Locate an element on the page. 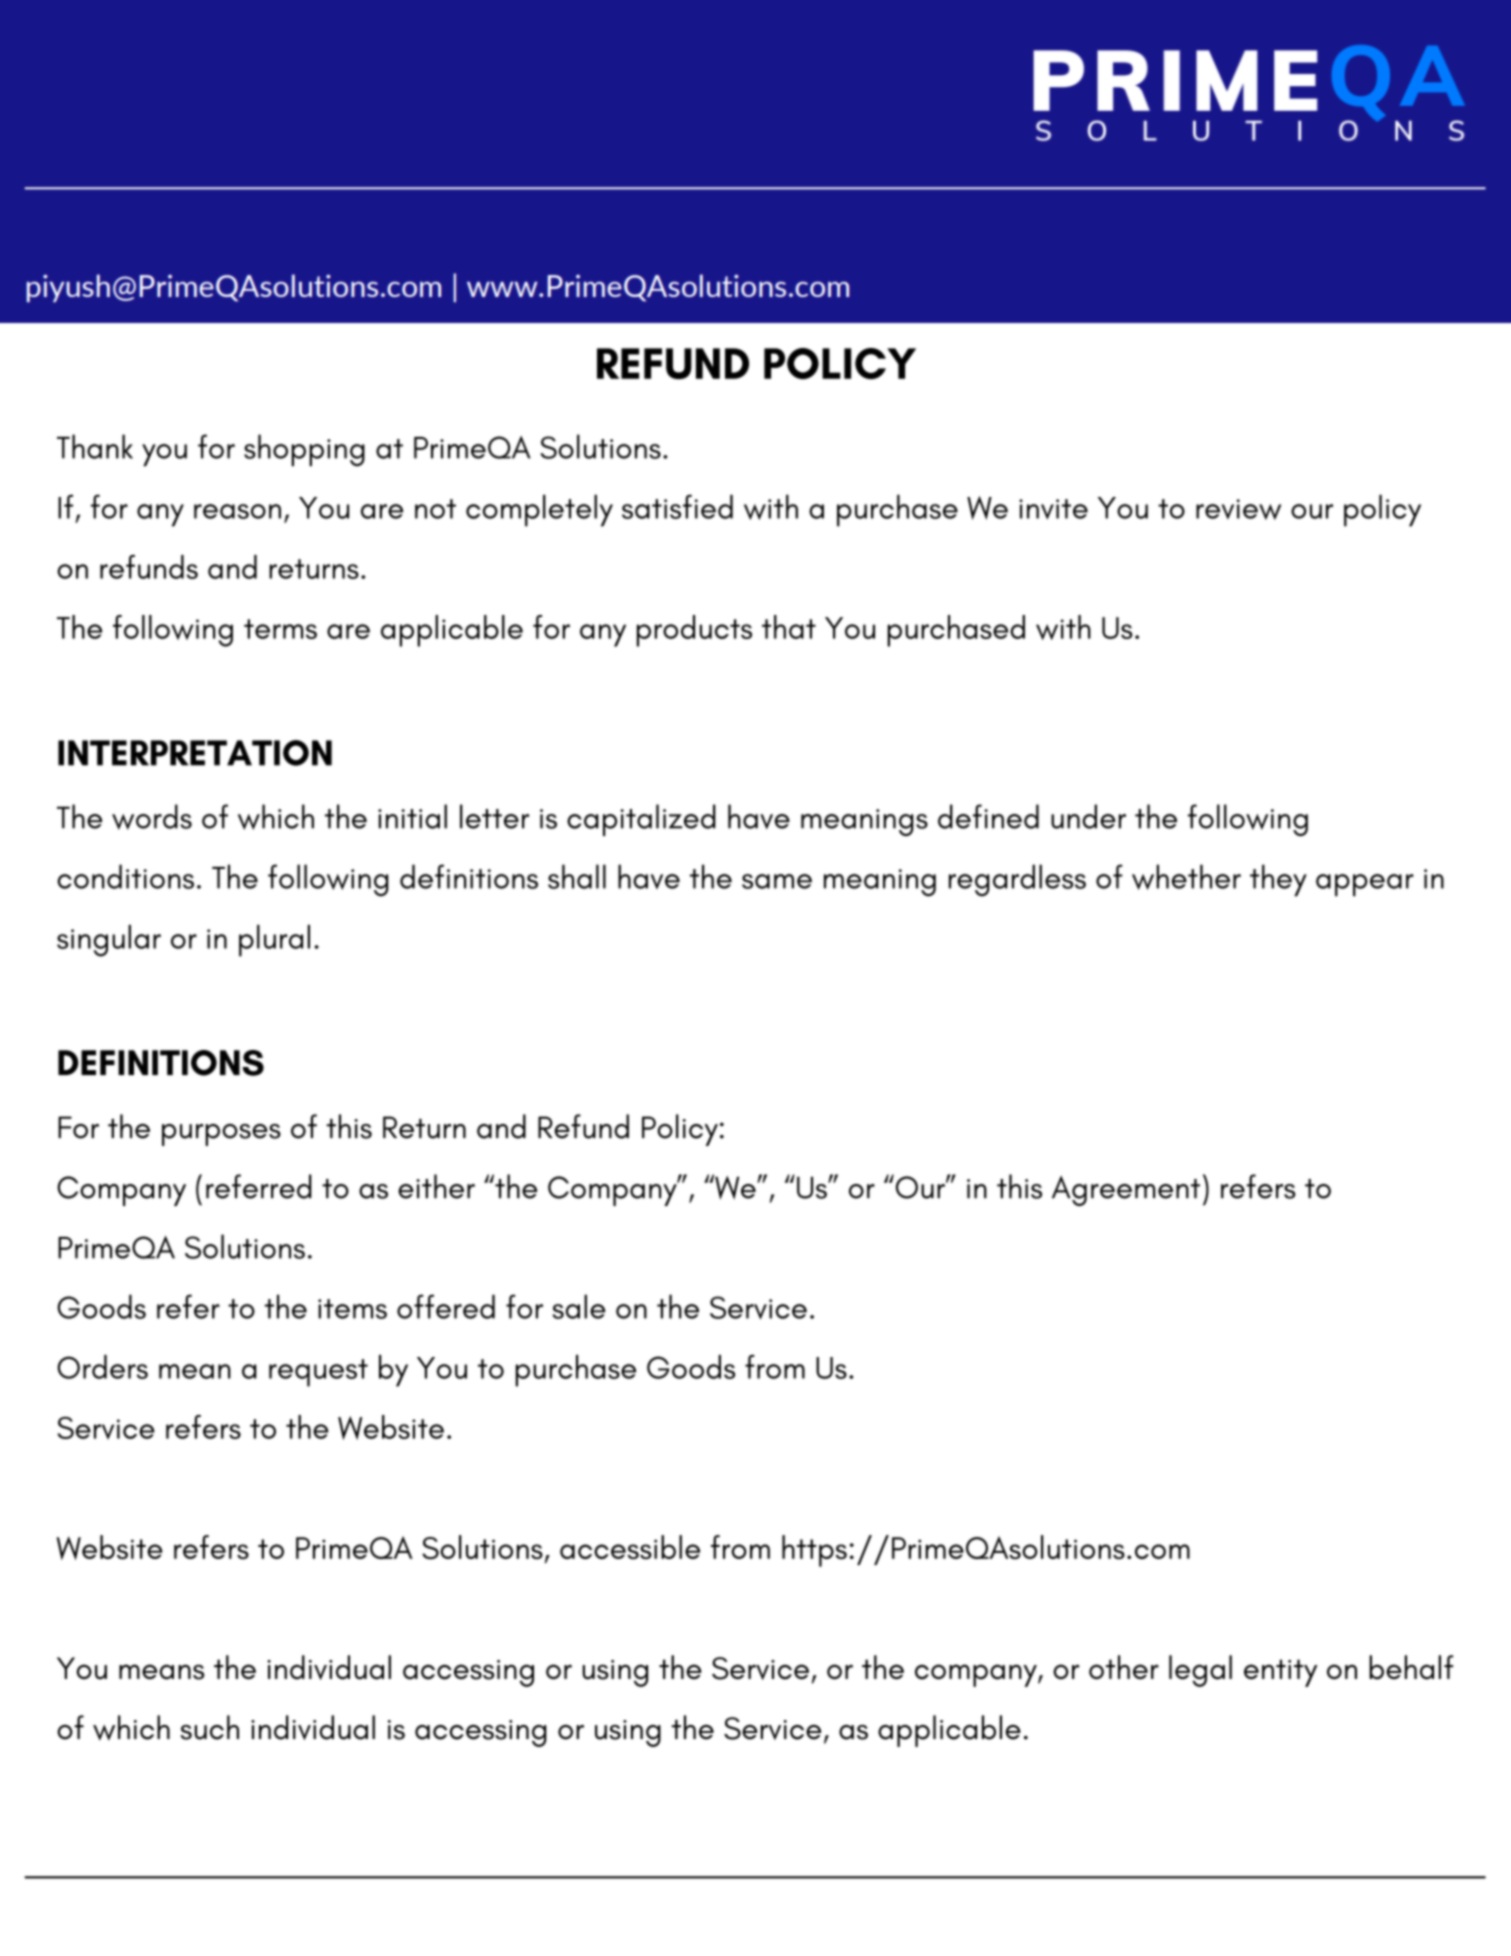  purposes is located at coordinates (221, 1135).
